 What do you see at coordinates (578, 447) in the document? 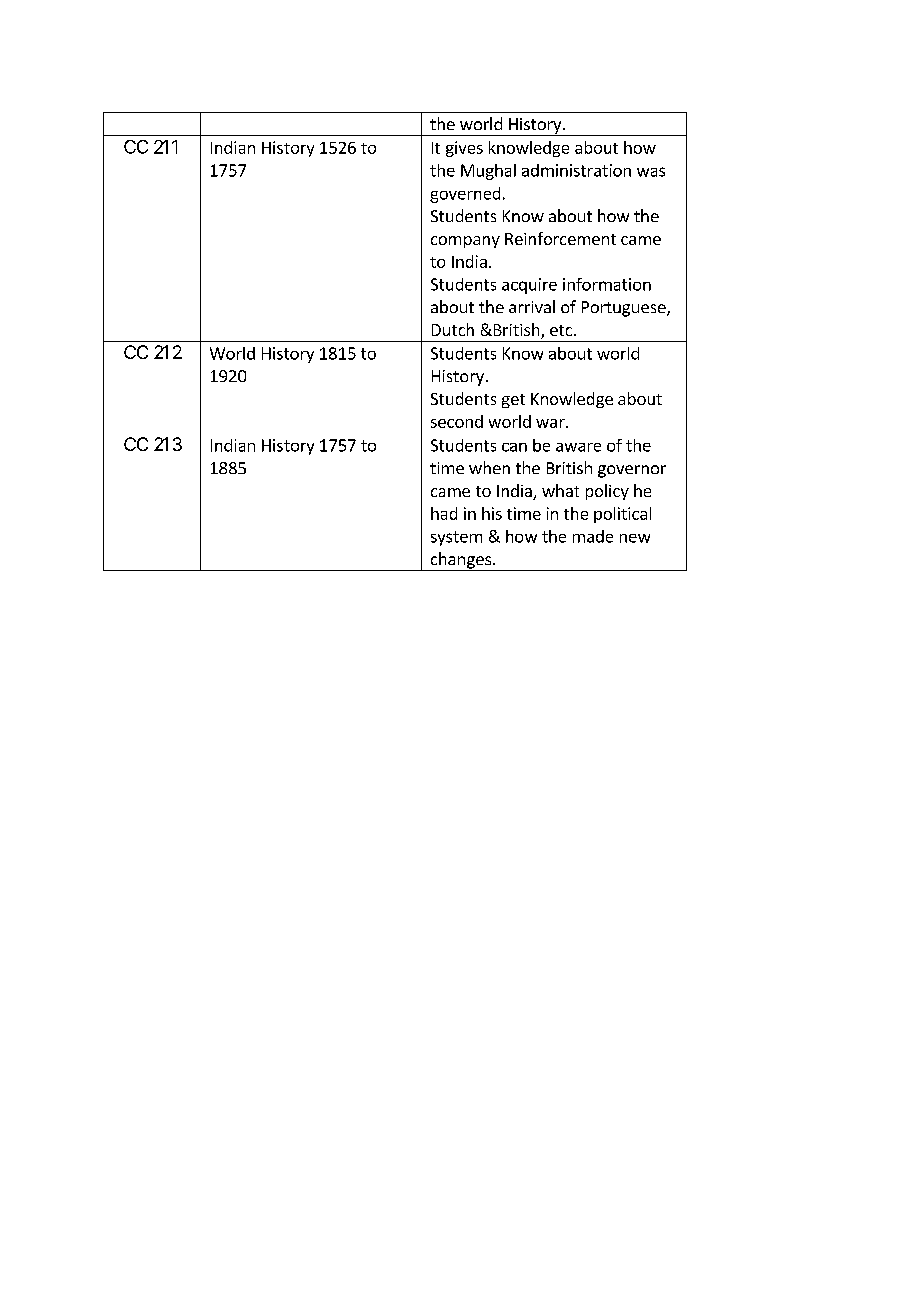
I see `aware` at bounding box center [578, 447].
